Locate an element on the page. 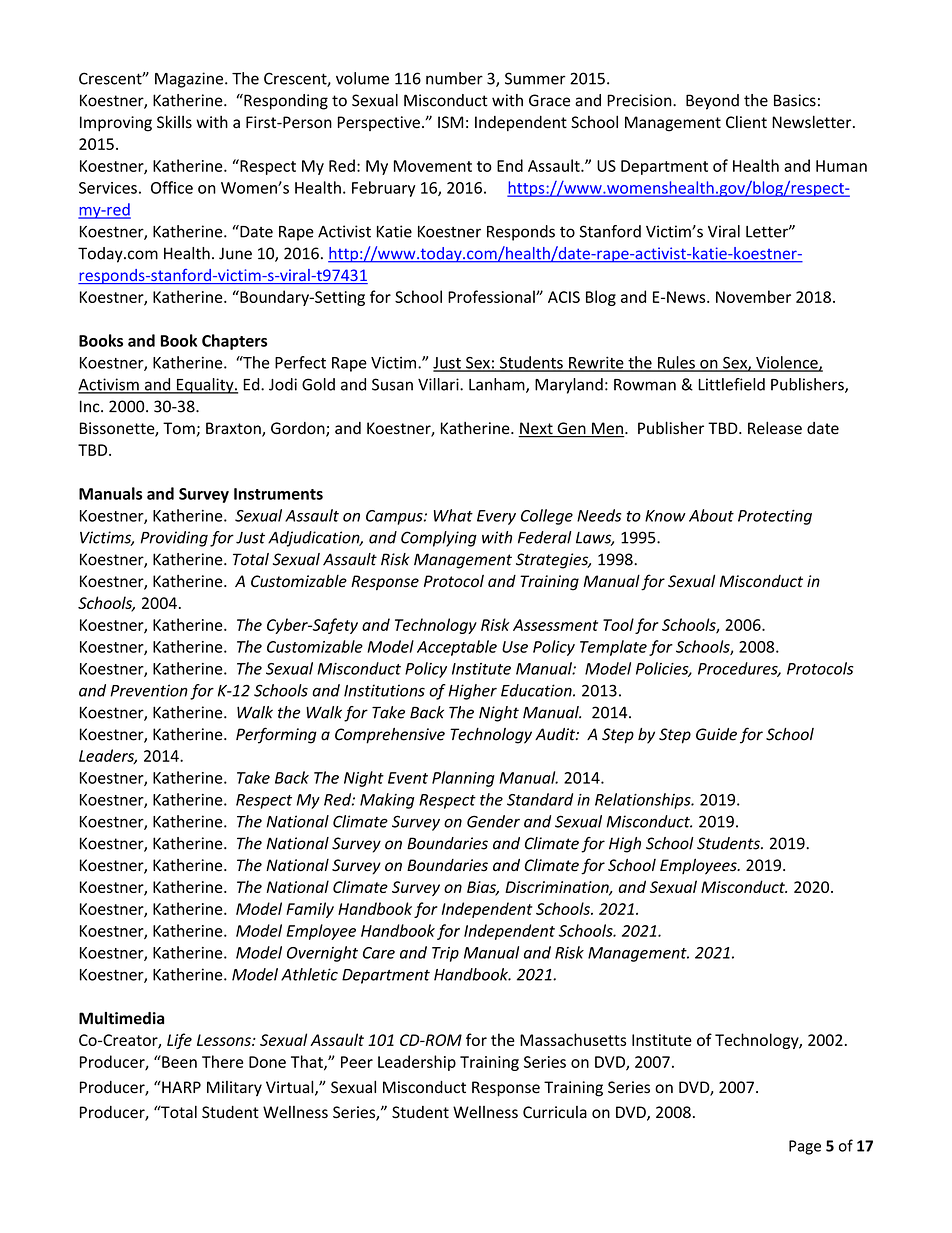 This page has height=1233, width=952. HARP is located at coordinates (180, 1087).
